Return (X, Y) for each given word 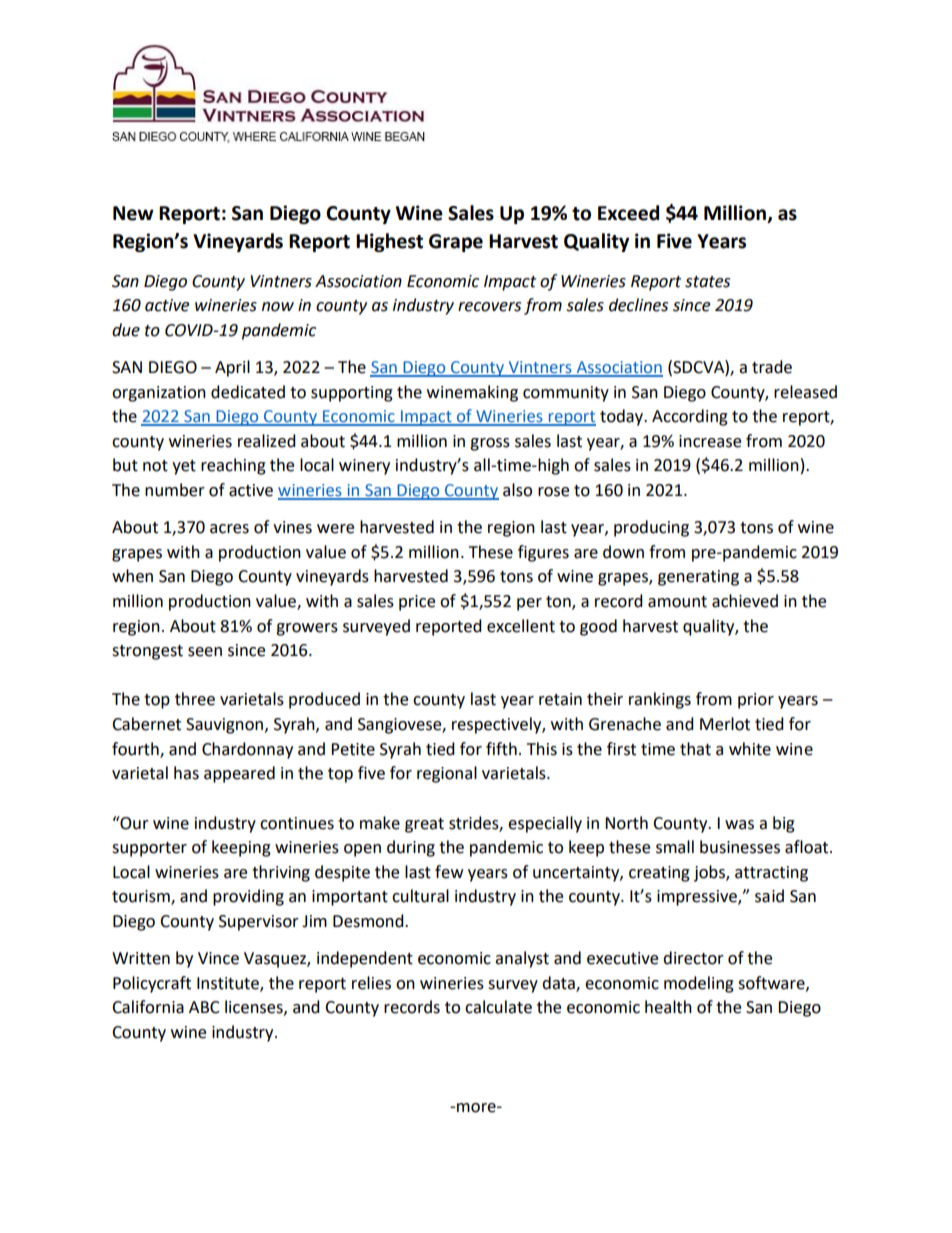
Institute (229, 984)
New (133, 213)
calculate (498, 1007)
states (707, 282)
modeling (699, 984)
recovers (489, 307)
